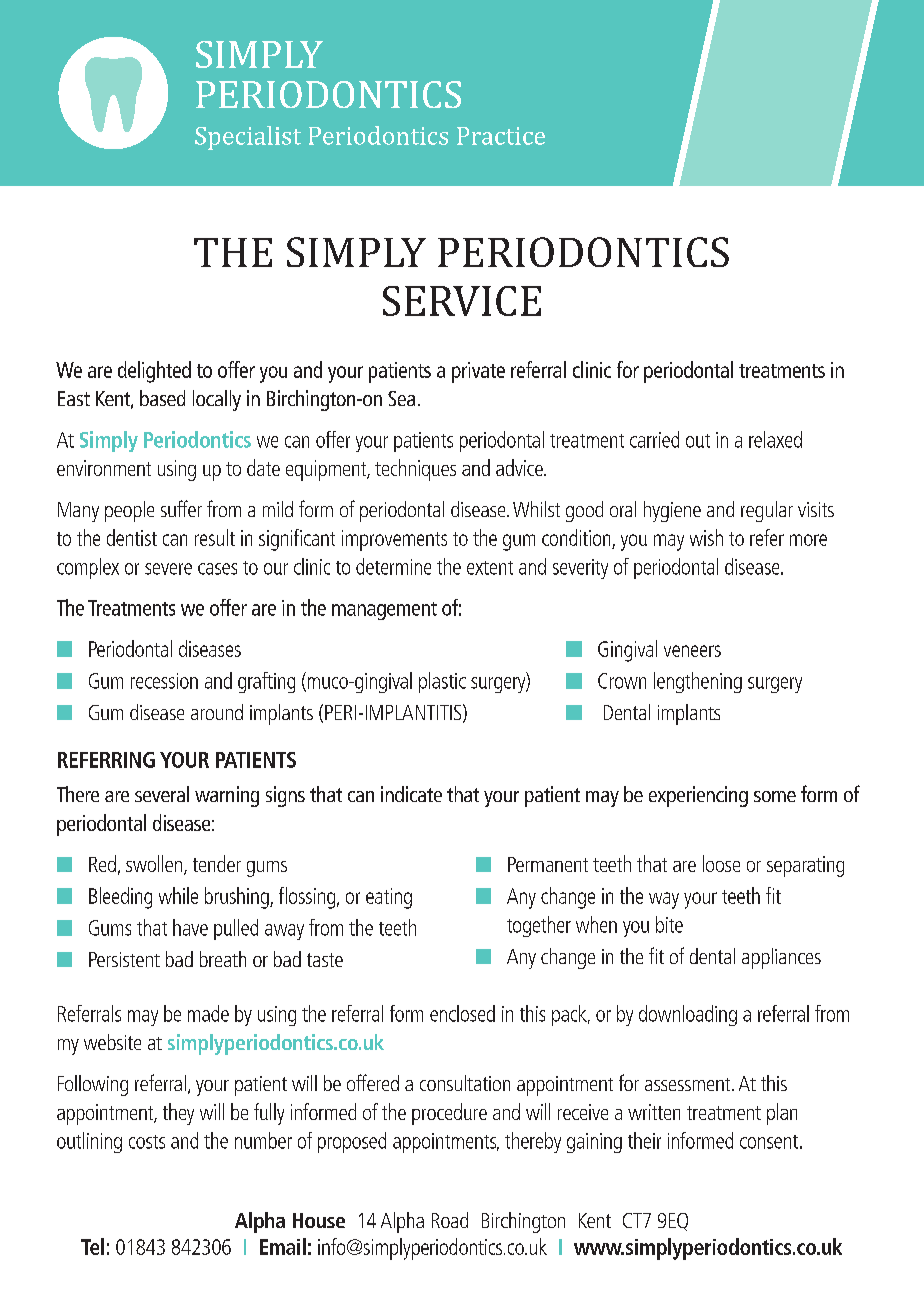  Describe the element at coordinates (706, 537) in the screenshot. I see `wish` at that location.
